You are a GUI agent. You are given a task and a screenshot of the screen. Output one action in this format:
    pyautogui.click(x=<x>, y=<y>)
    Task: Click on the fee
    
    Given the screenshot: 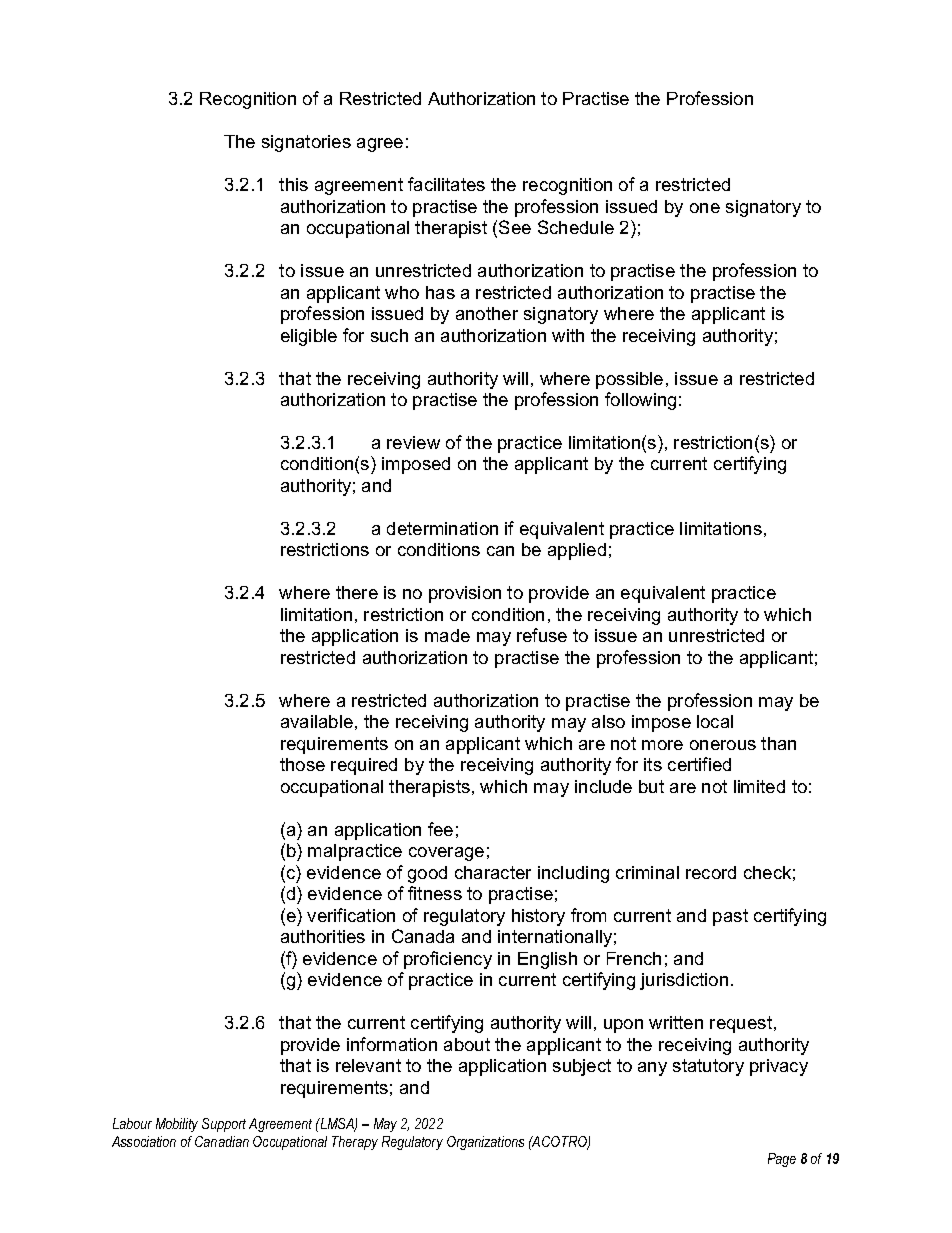 What is the action you would take?
    pyautogui.click(x=440, y=829)
